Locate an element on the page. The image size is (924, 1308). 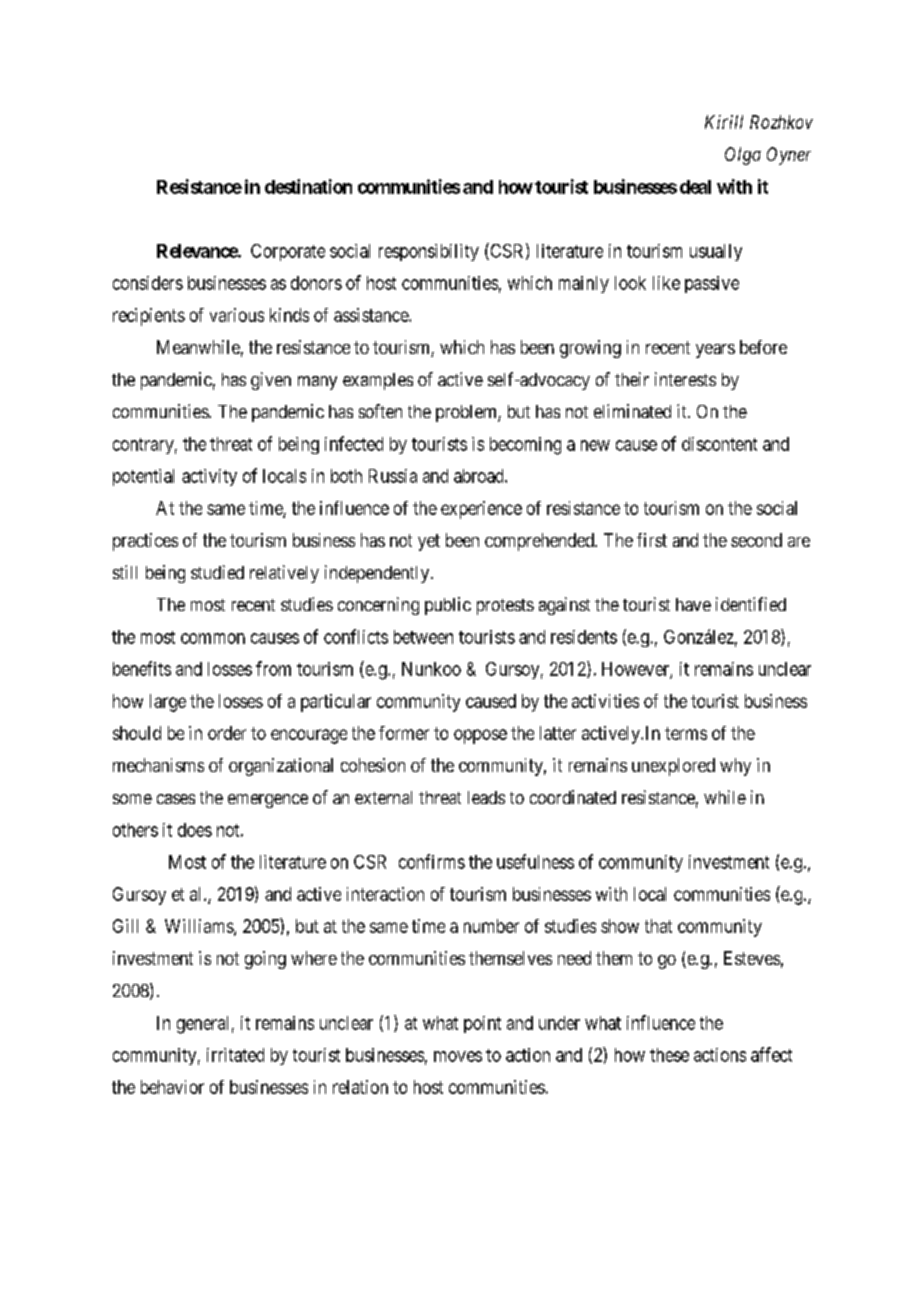
activity is located at coordinates (209, 477).
